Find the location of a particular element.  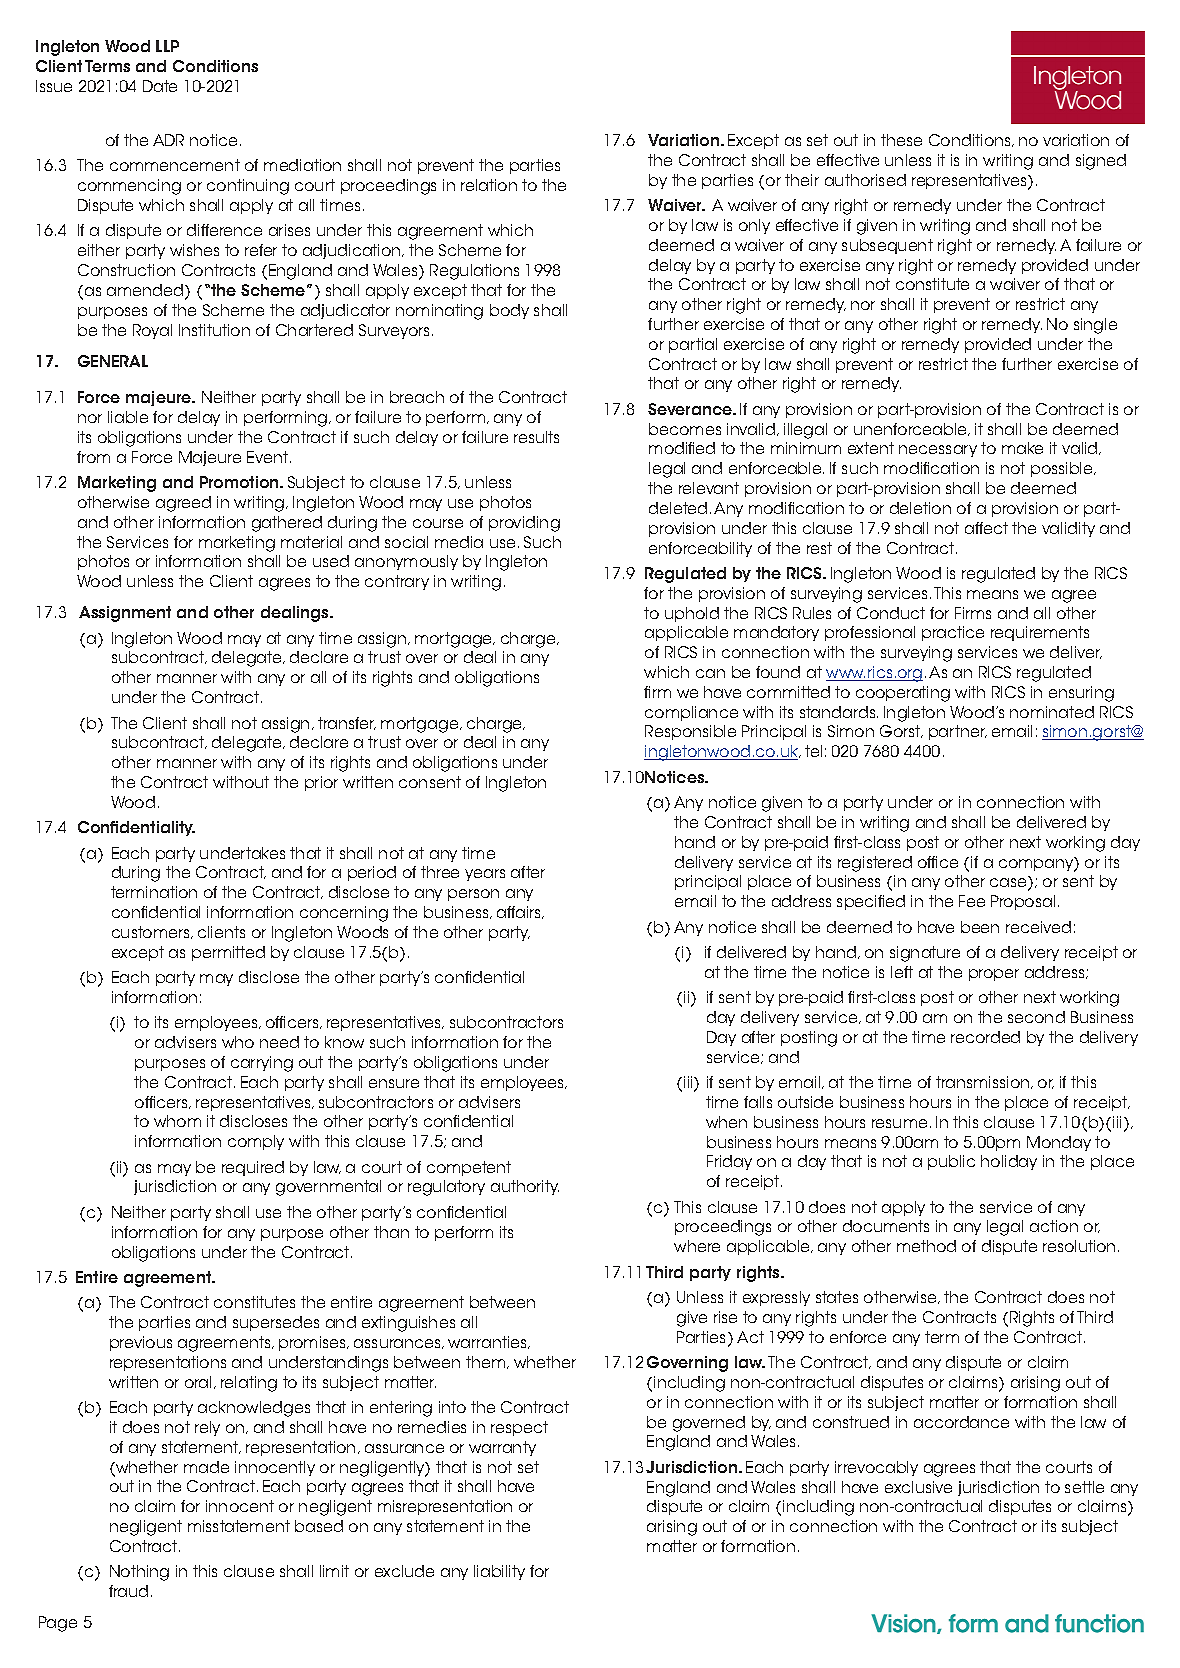

proper is located at coordinates (994, 975).
